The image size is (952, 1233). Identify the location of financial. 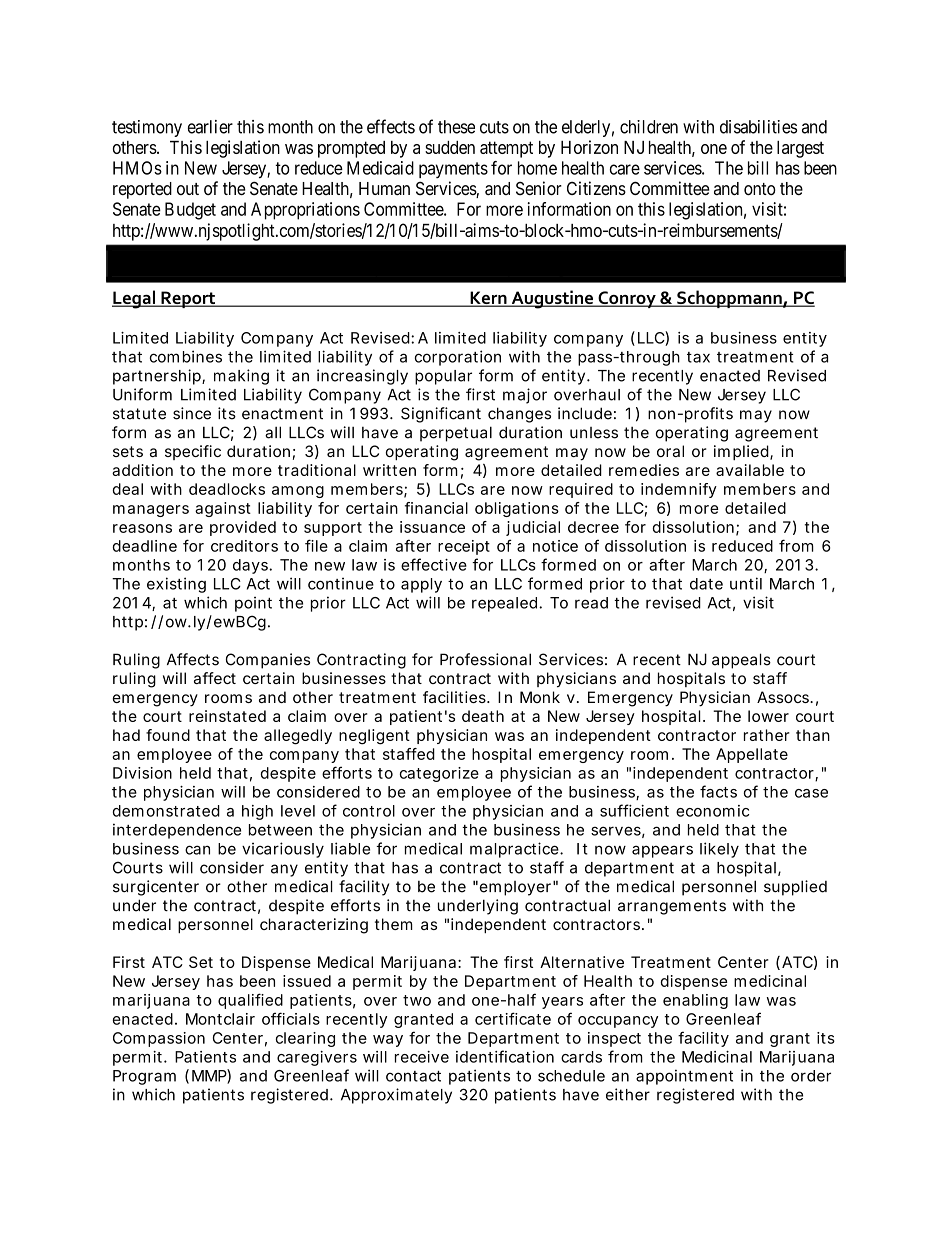
(436, 508).
